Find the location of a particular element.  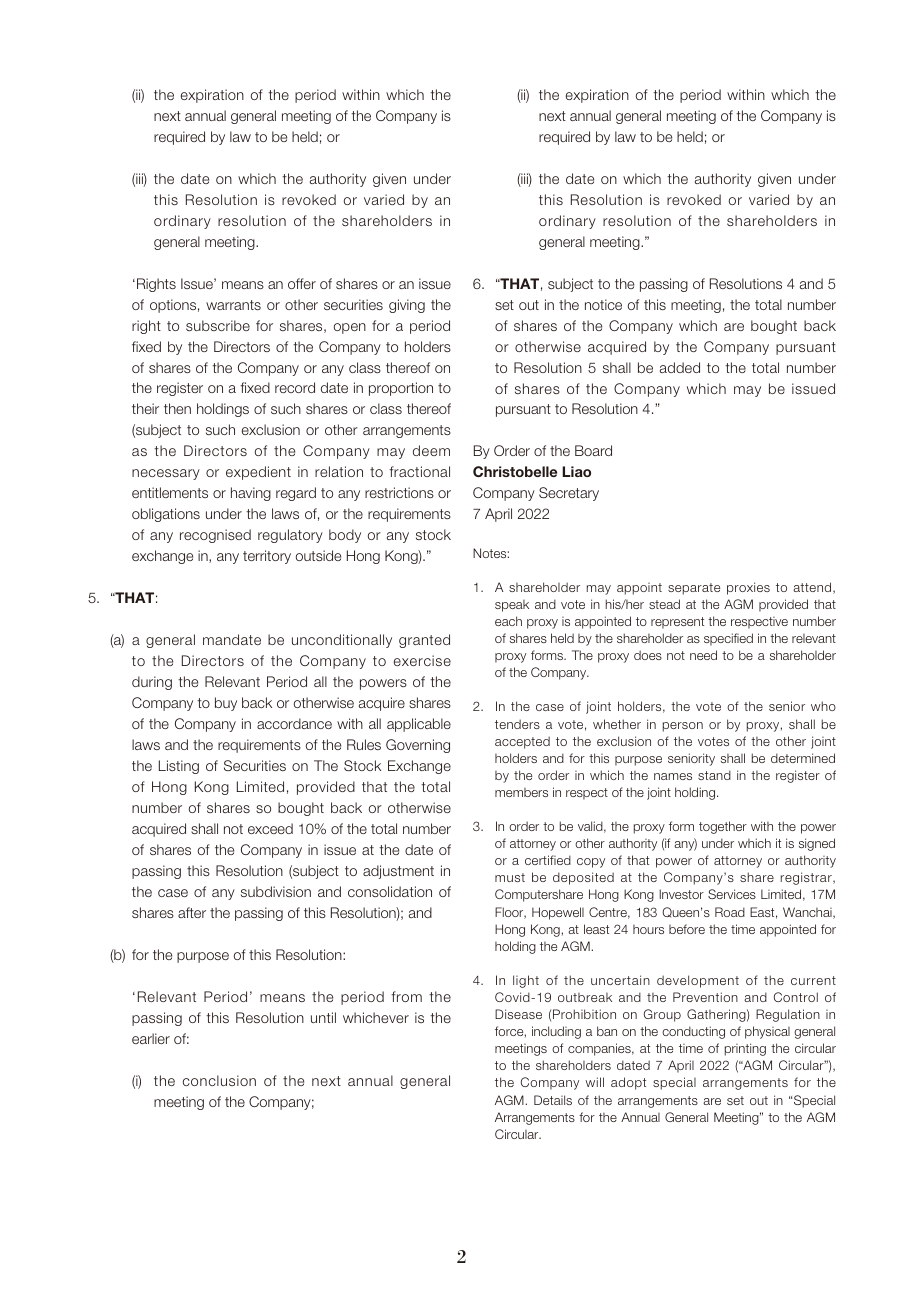

exceed is located at coordinates (270, 828).
